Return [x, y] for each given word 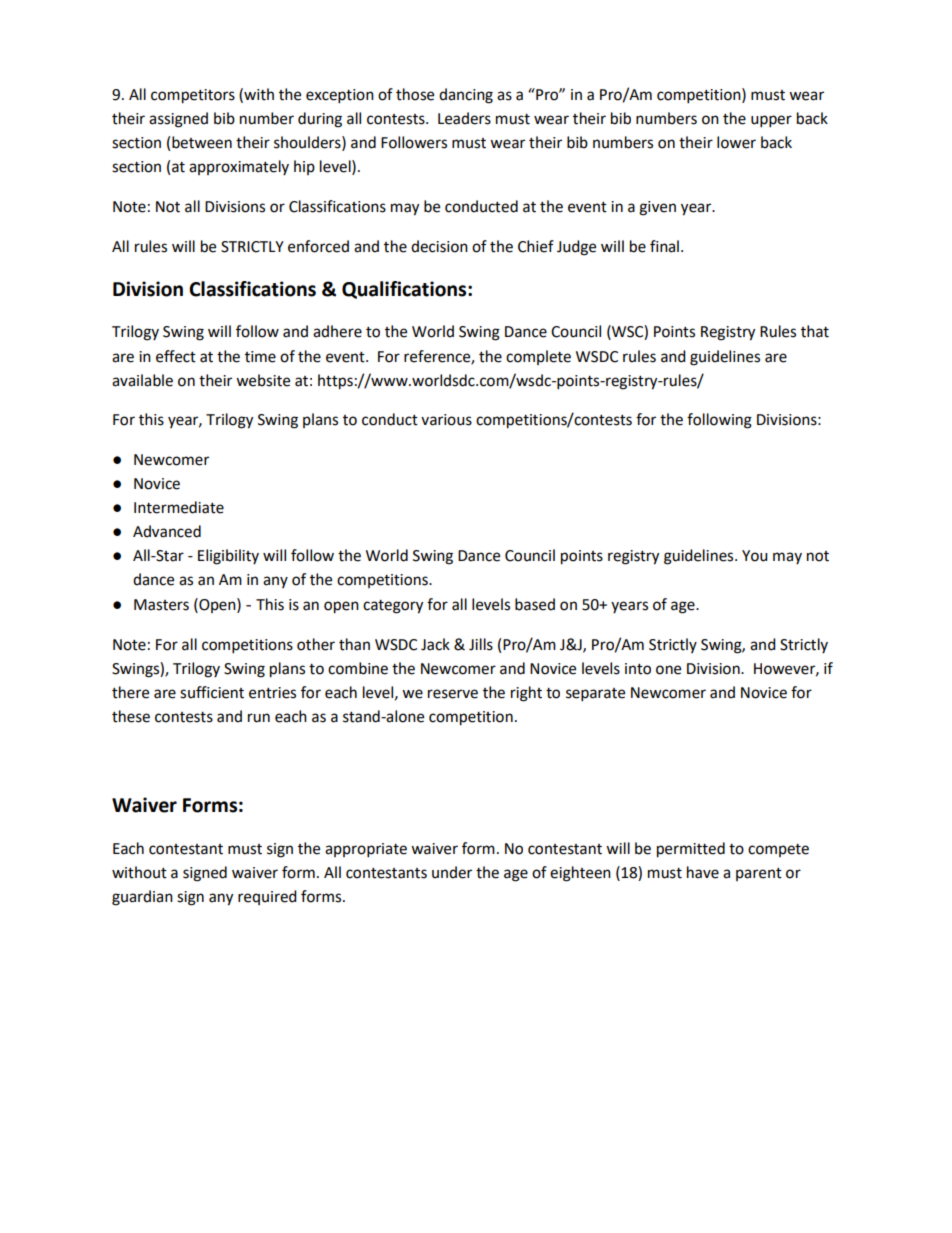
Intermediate [179, 507]
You [755, 556]
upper [771, 121]
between [202, 142]
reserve [453, 694]
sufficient [212, 692]
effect [176, 356]
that [815, 331]
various [446, 420]
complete [538, 357]
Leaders [464, 118]
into [638, 669]
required [267, 897]
